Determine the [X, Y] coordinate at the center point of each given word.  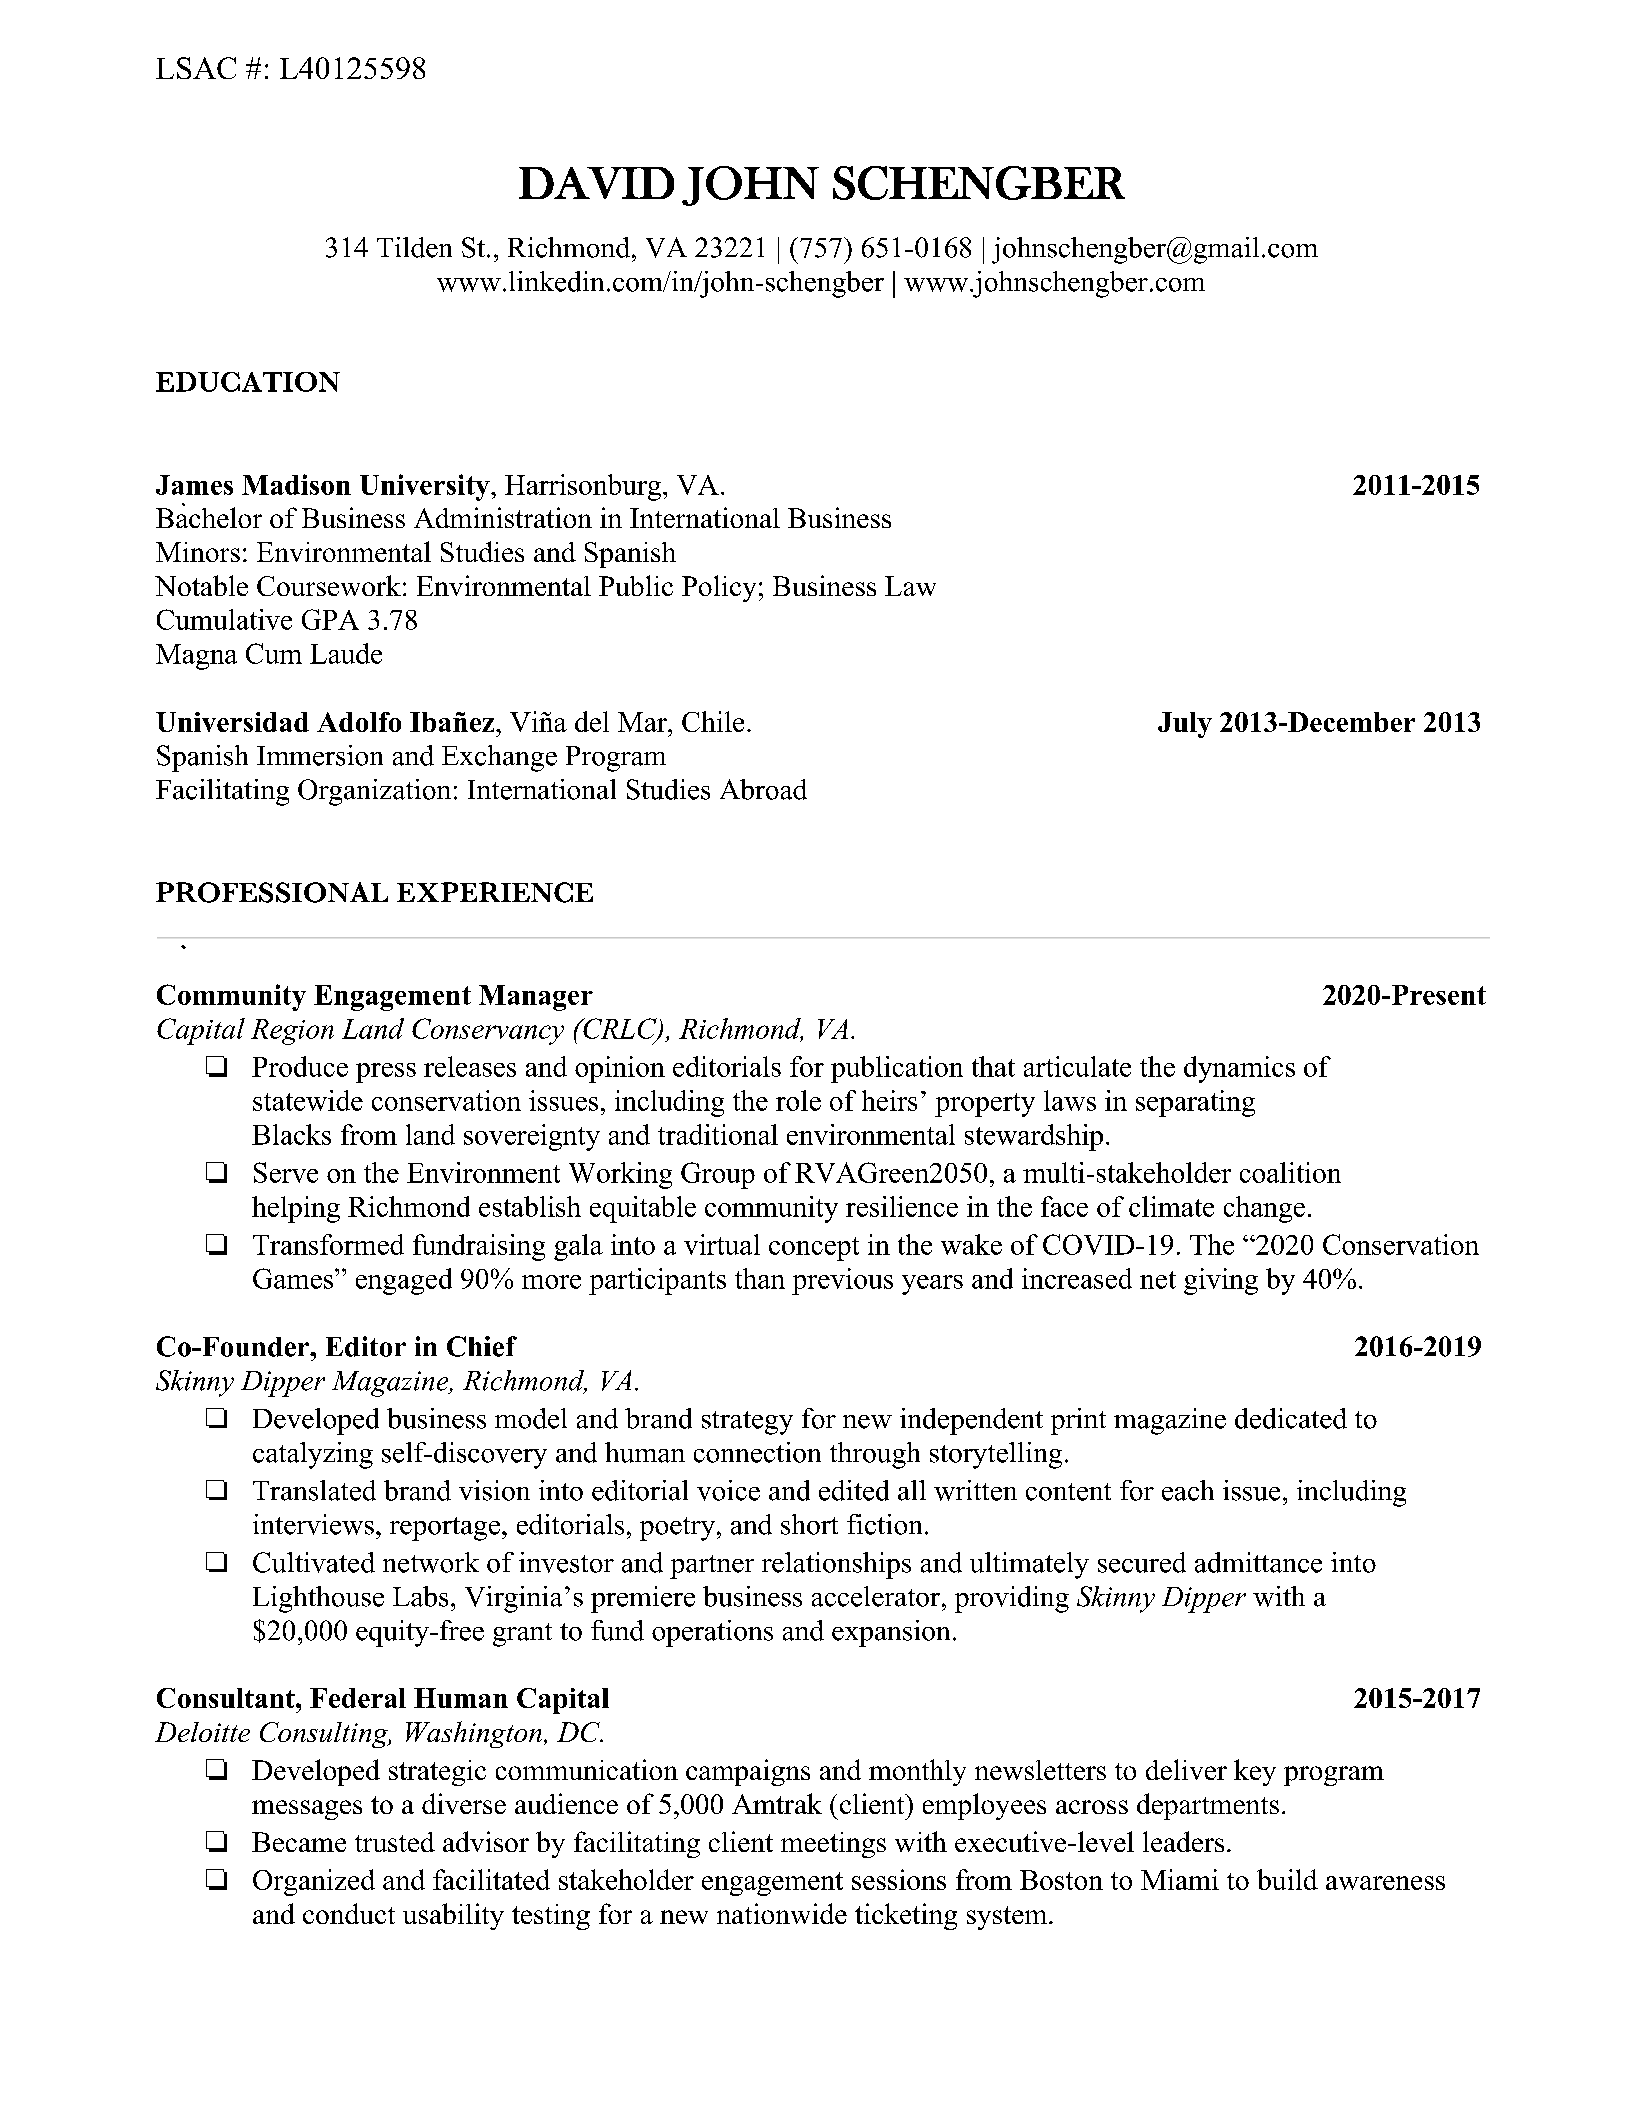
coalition [1290, 1172]
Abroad [763, 789]
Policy [719, 588]
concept [814, 1249]
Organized [314, 1882]
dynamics [1239, 1069]
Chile [713, 721]
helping [296, 1209]
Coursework [329, 585]
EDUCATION [248, 382]
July [1185, 725]
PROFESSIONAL [272, 892]
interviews [313, 1524]
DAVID [596, 183]
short [809, 1524]
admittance [1258, 1562]
